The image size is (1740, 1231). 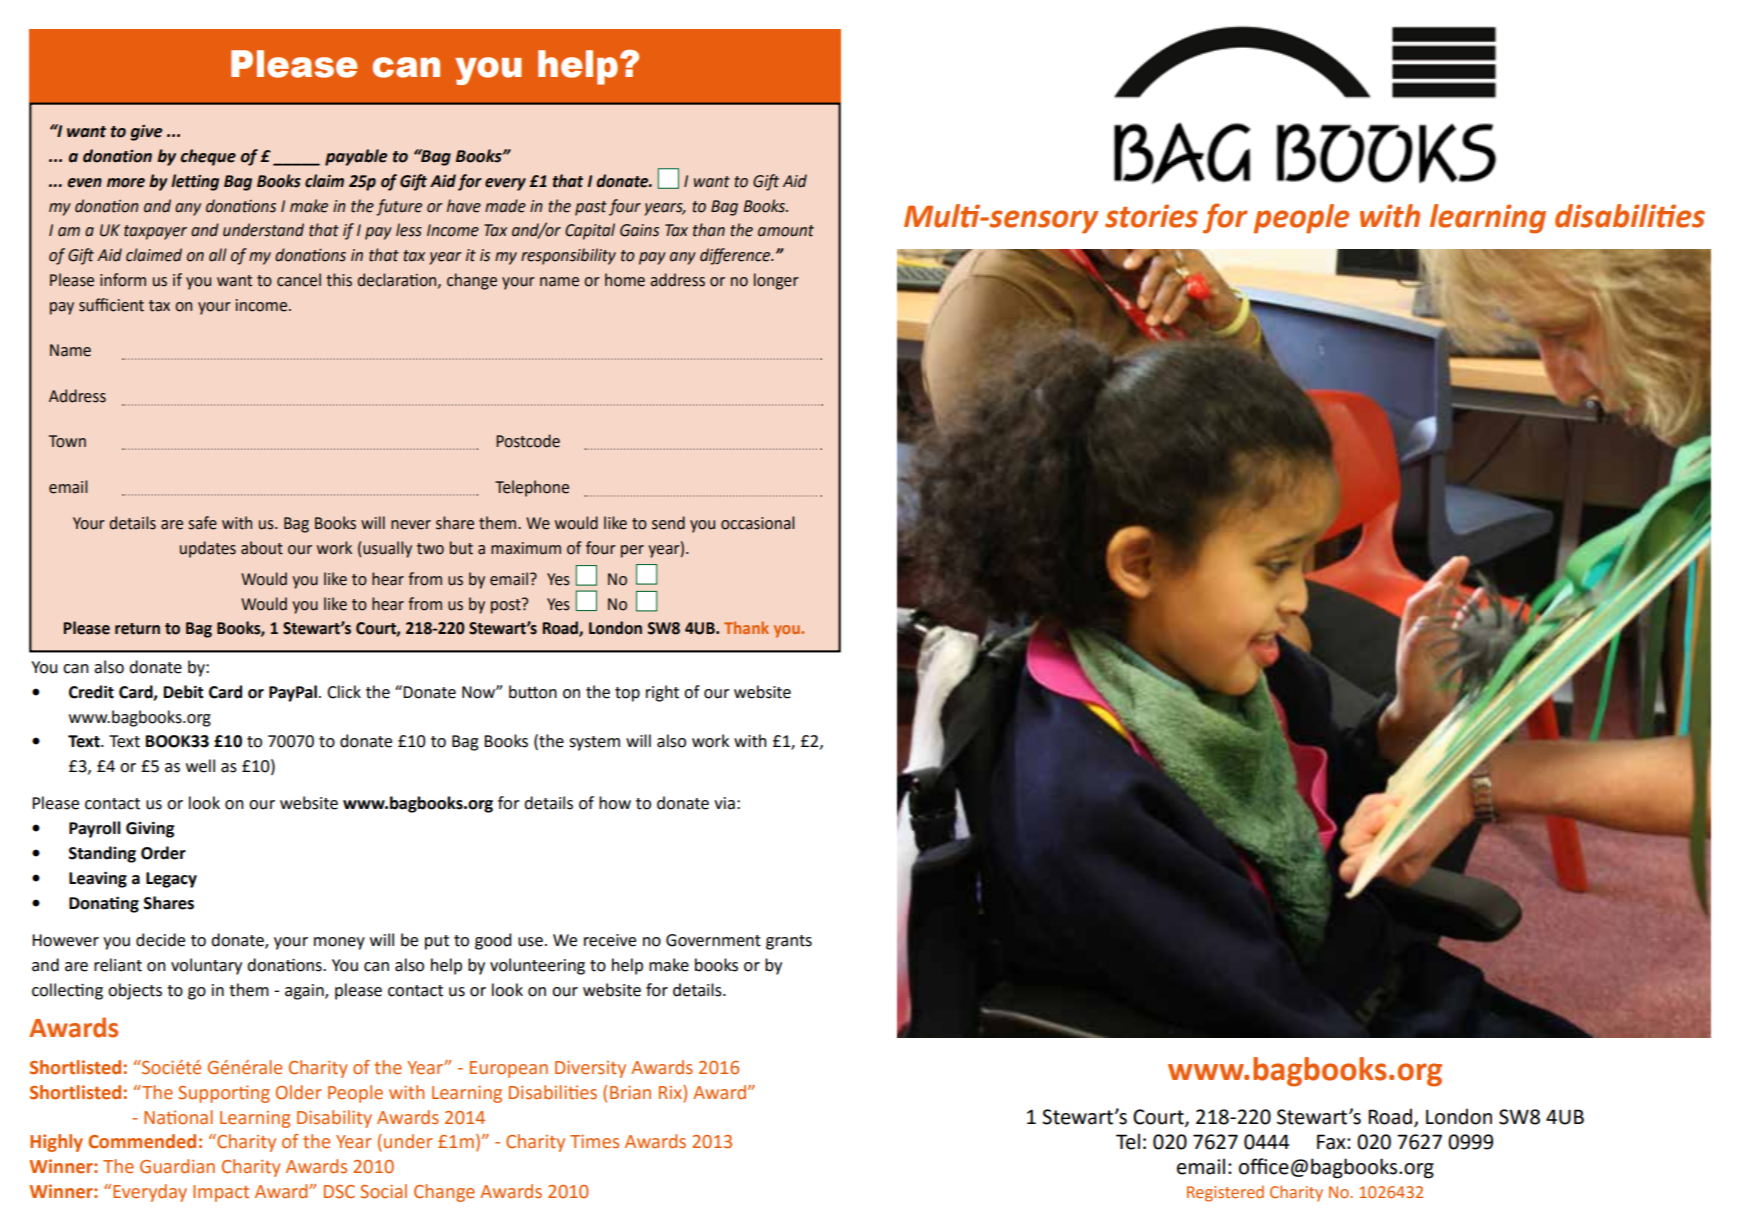 What do you see at coordinates (1151, 216) in the image?
I see `stories` at bounding box center [1151, 216].
